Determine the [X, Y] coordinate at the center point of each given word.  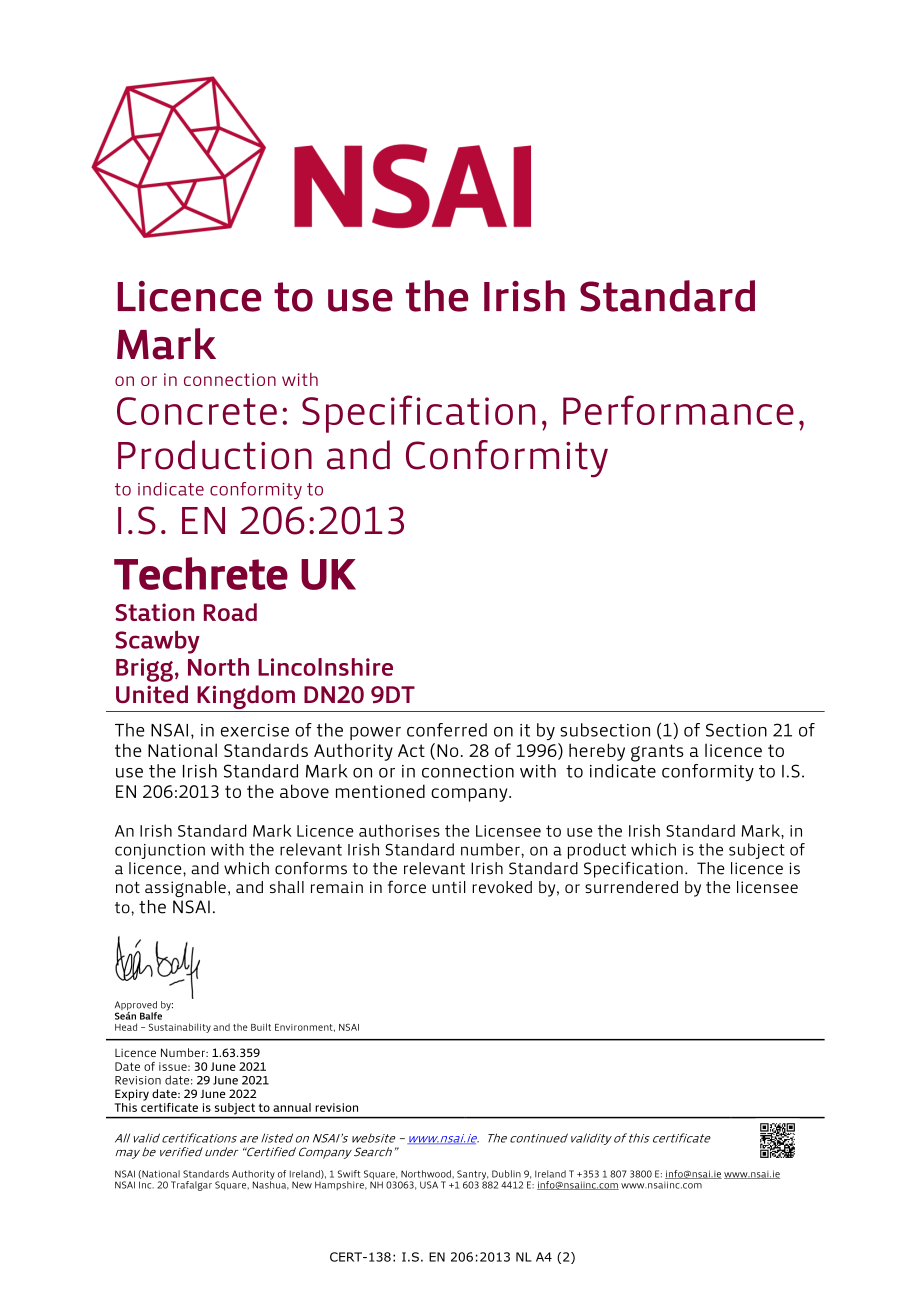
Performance [678, 410]
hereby [597, 752]
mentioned [380, 791]
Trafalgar [191, 1186]
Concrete [197, 411]
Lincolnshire [325, 667]
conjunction [160, 851]
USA [429, 1185]
